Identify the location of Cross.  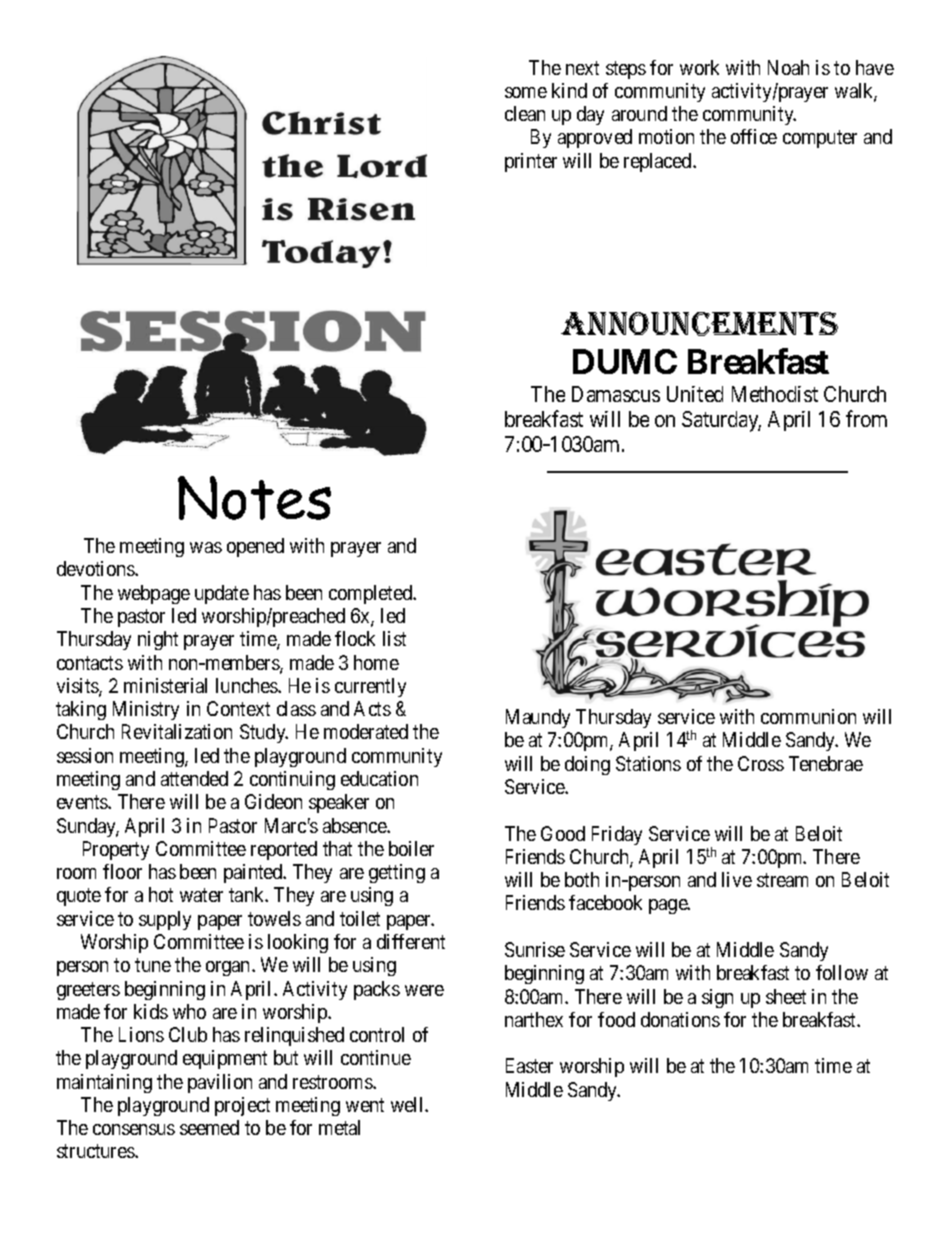
(761, 763).
